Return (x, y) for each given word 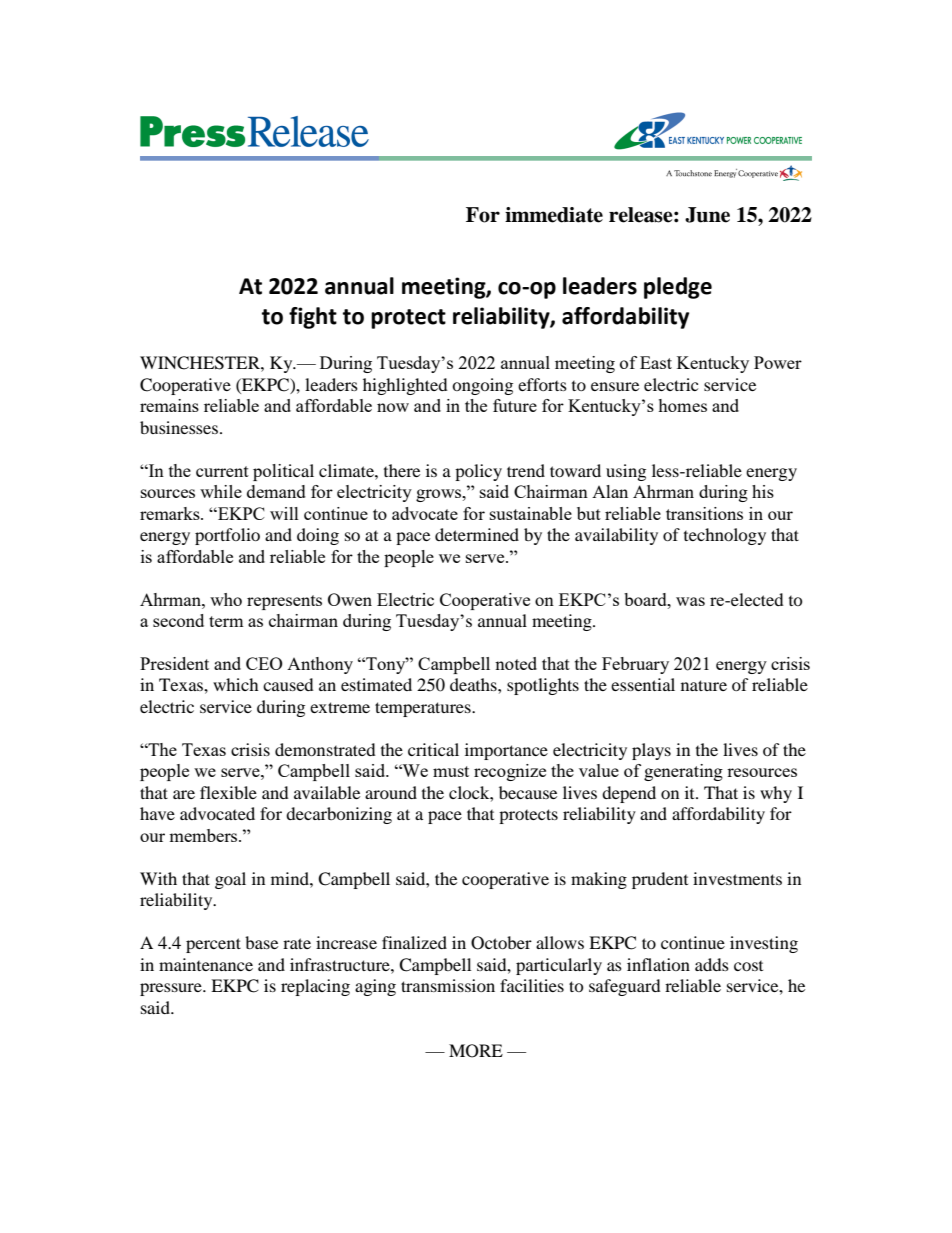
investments (737, 878)
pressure (172, 989)
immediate (554, 215)
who (226, 599)
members (204, 835)
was (690, 601)
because (528, 792)
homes (682, 405)
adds (712, 964)
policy (478, 472)
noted (516, 663)
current (222, 471)
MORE (476, 1051)
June (707, 215)
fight (313, 318)
